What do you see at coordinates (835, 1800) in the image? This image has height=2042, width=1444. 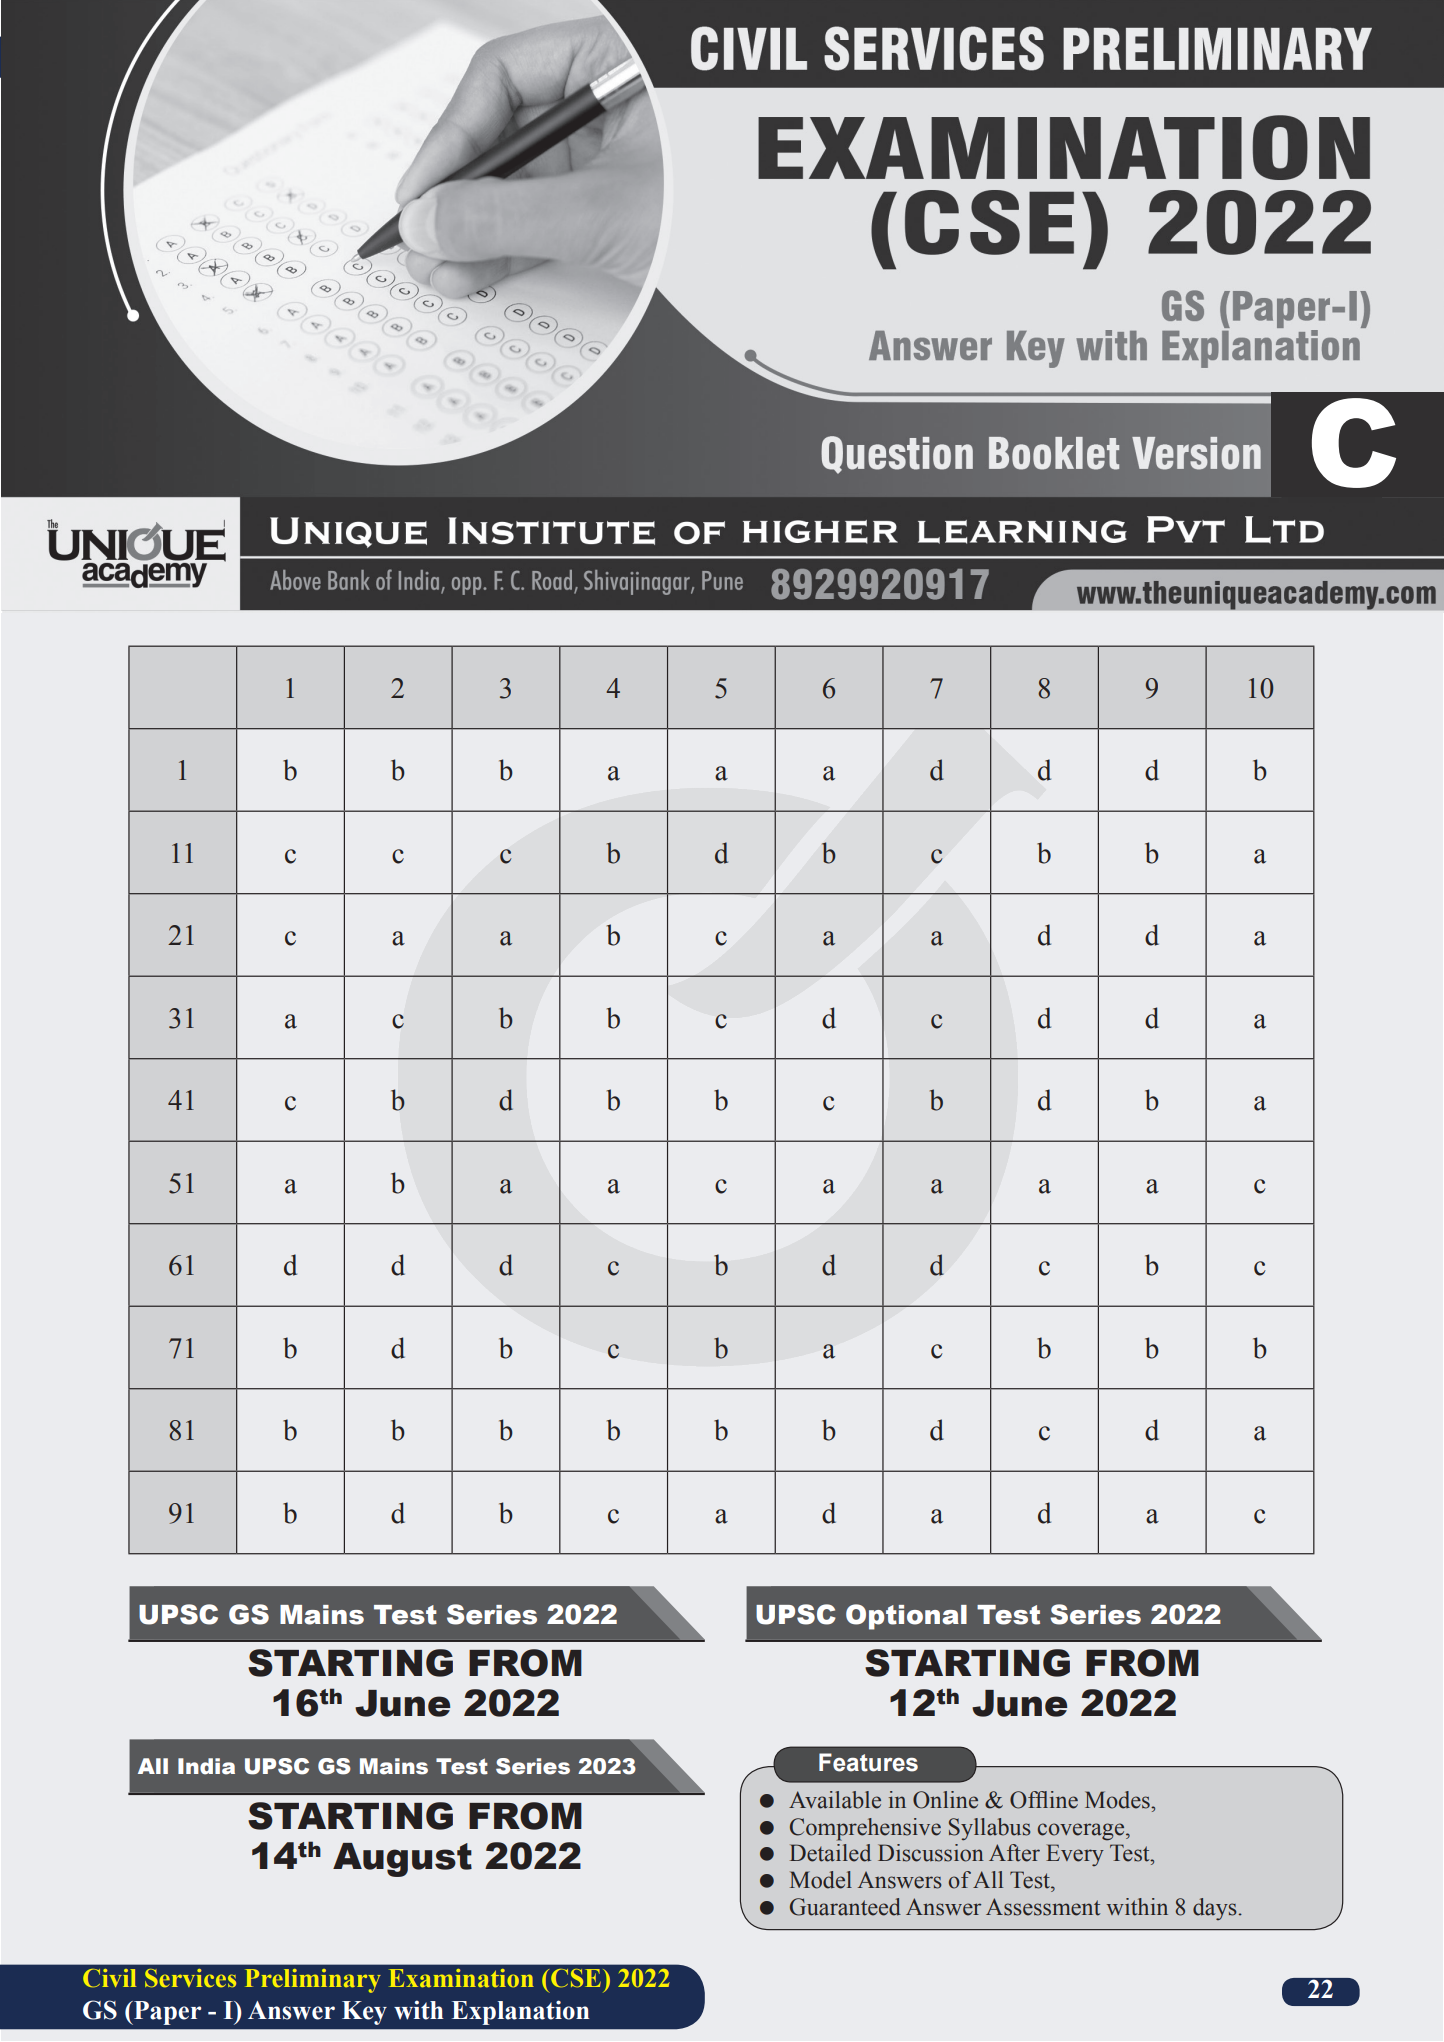 I see `Available` at bounding box center [835, 1800].
